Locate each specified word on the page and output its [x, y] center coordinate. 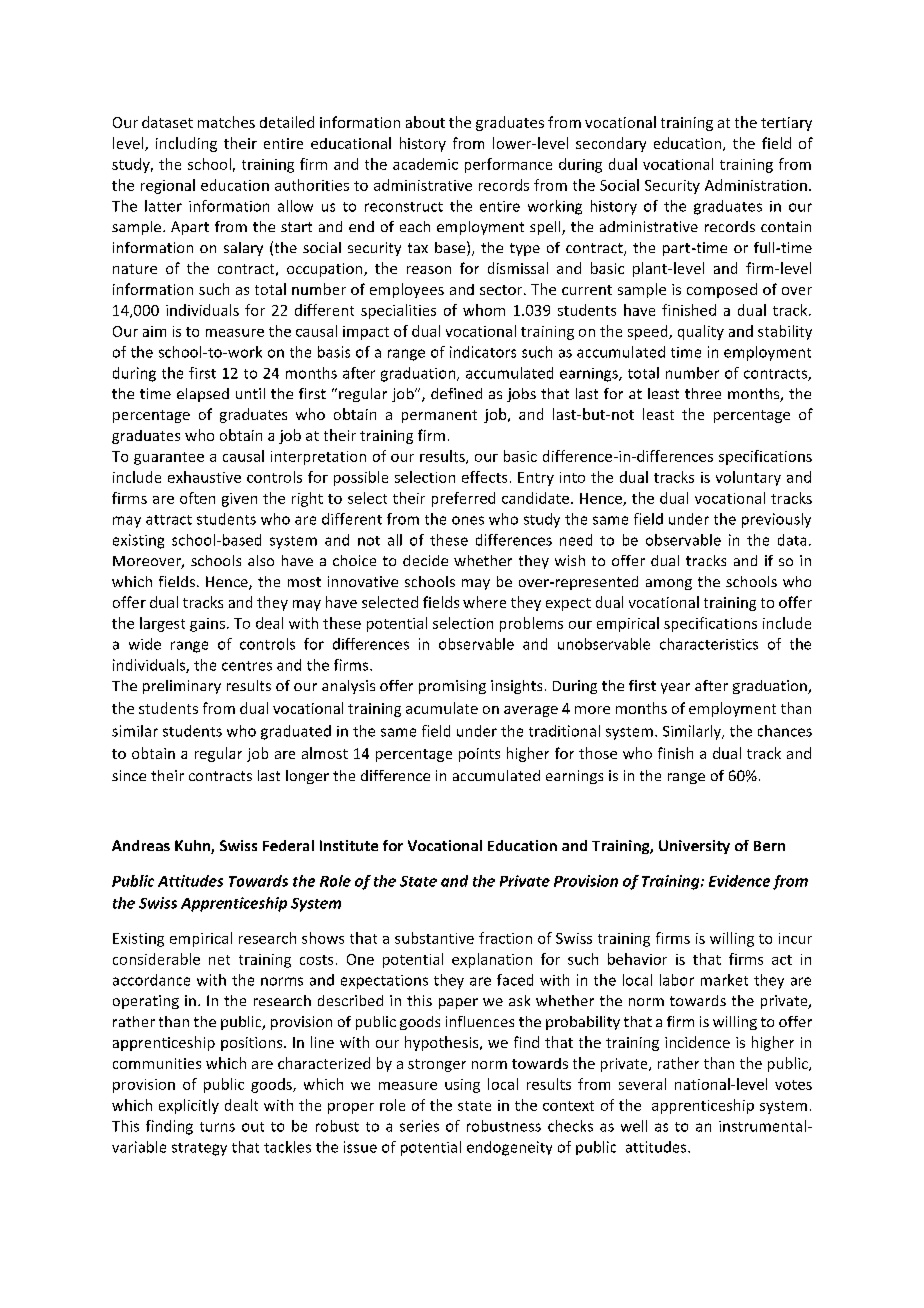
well [634, 1126]
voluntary [748, 478]
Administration [756, 185]
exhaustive [204, 477]
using [462, 1086]
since [129, 775]
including [186, 144]
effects [484, 477]
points [479, 755]
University [694, 847]
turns [217, 1127]
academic [425, 164]
